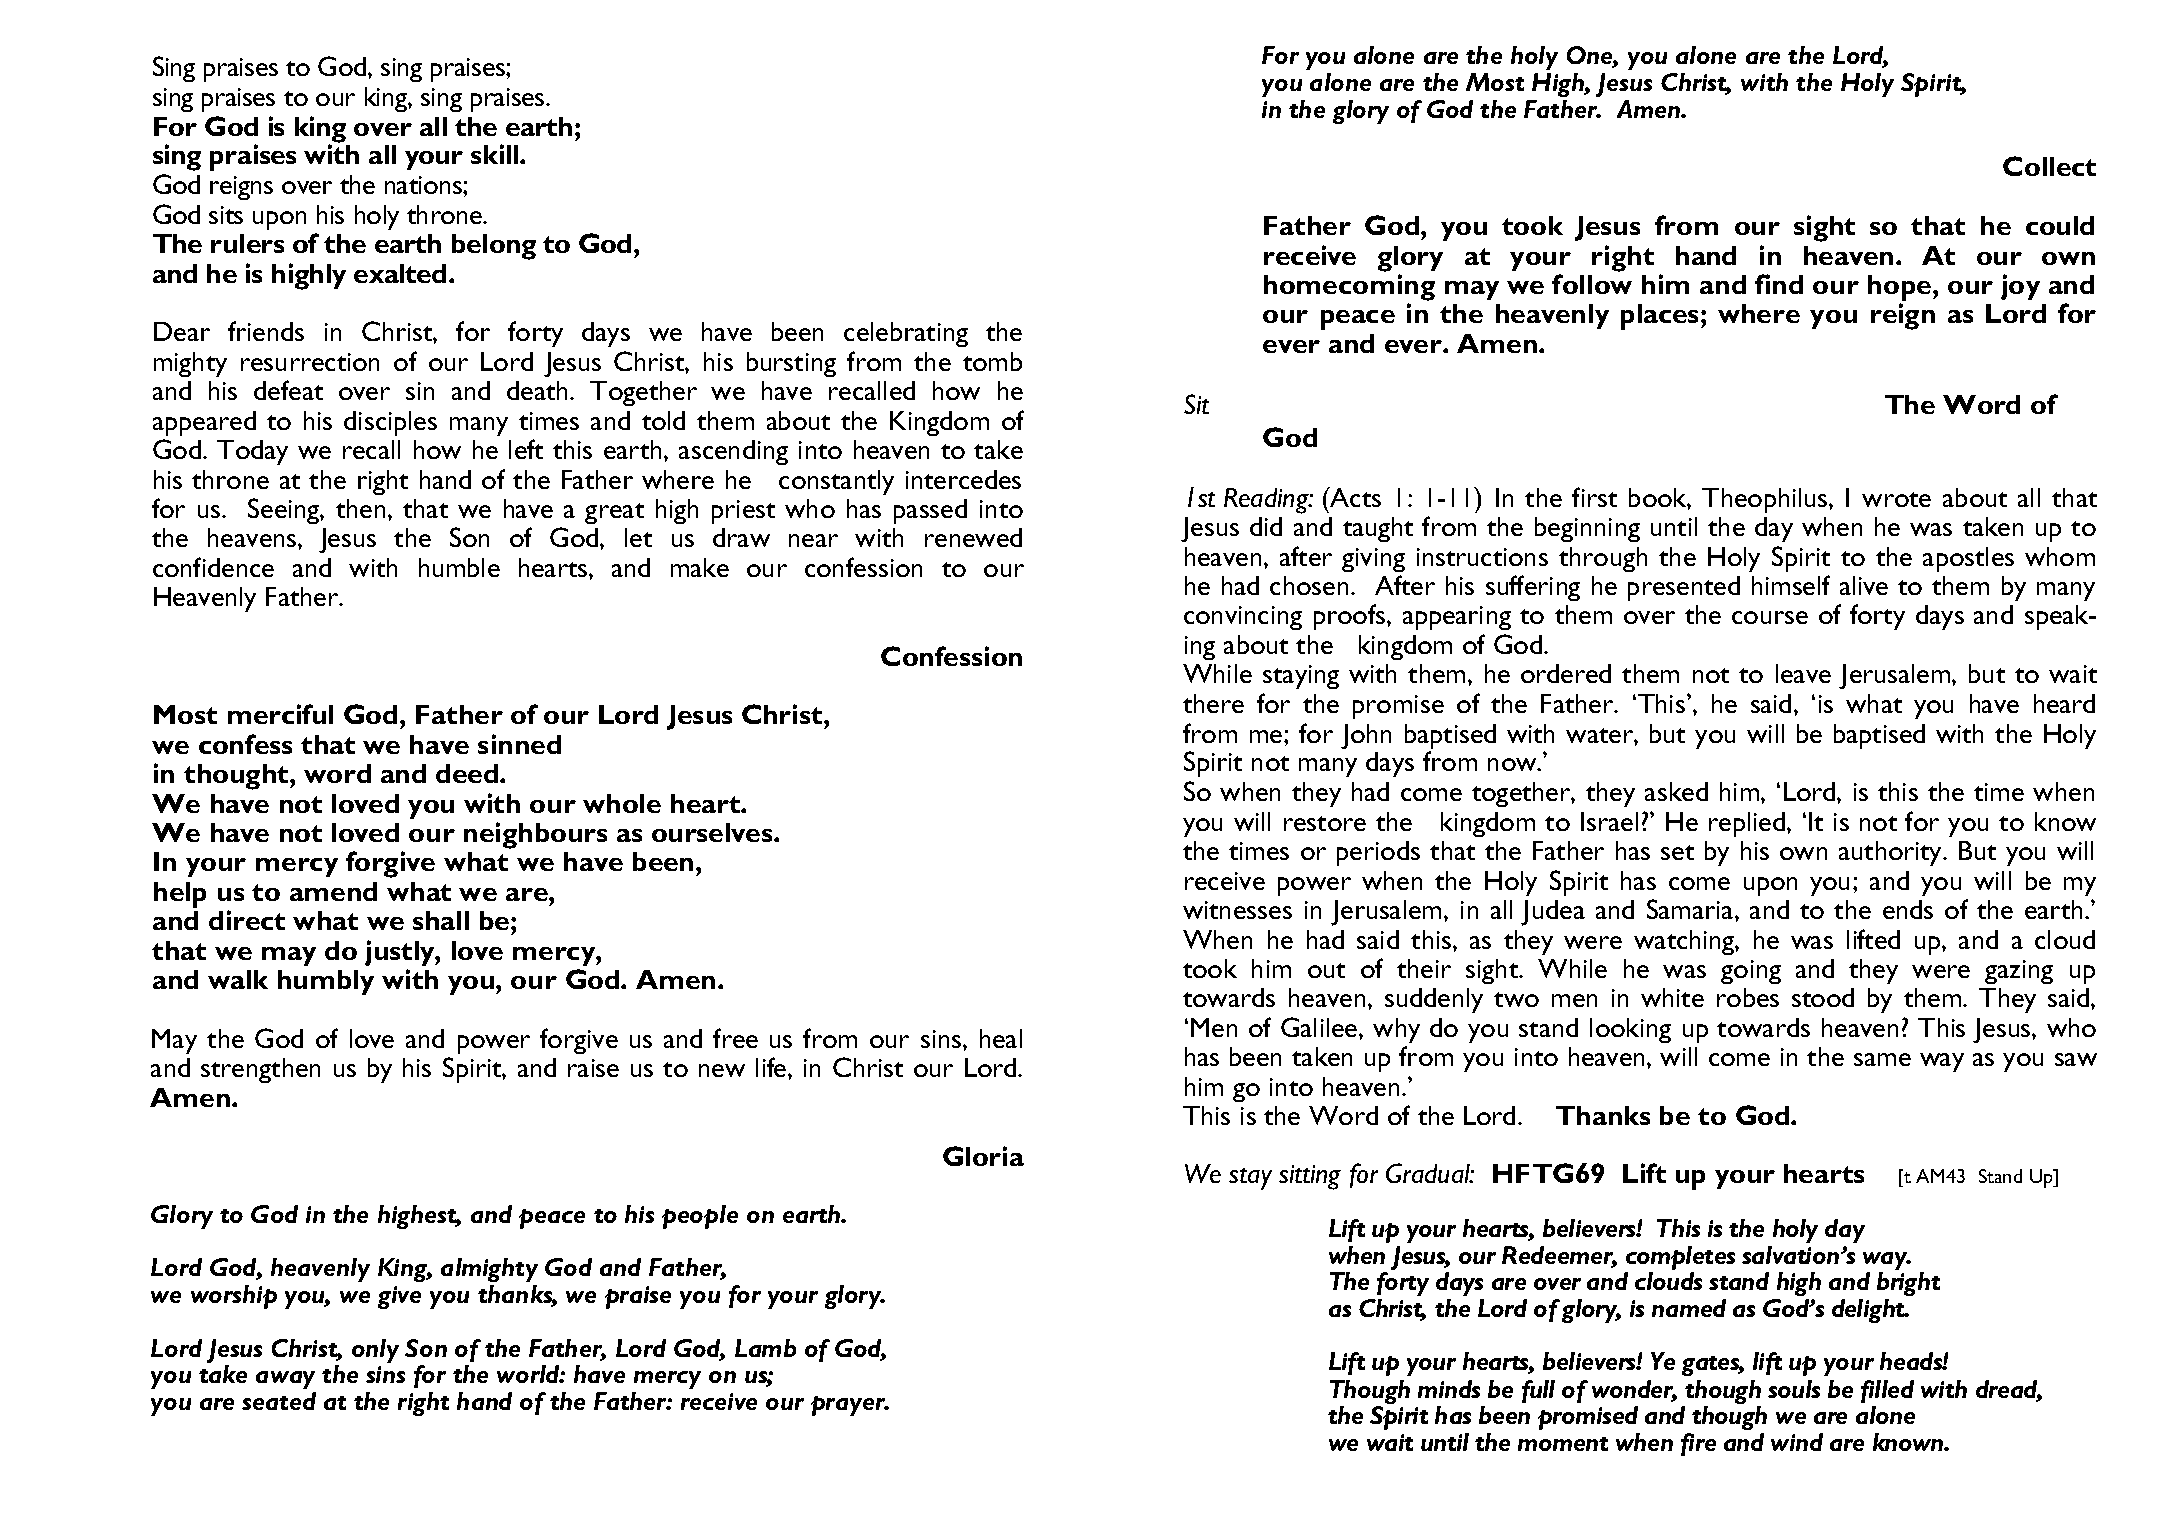 The image size is (2158, 1526). Describe the element at coordinates (1864, 585) in the screenshot. I see `alive` at that location.
